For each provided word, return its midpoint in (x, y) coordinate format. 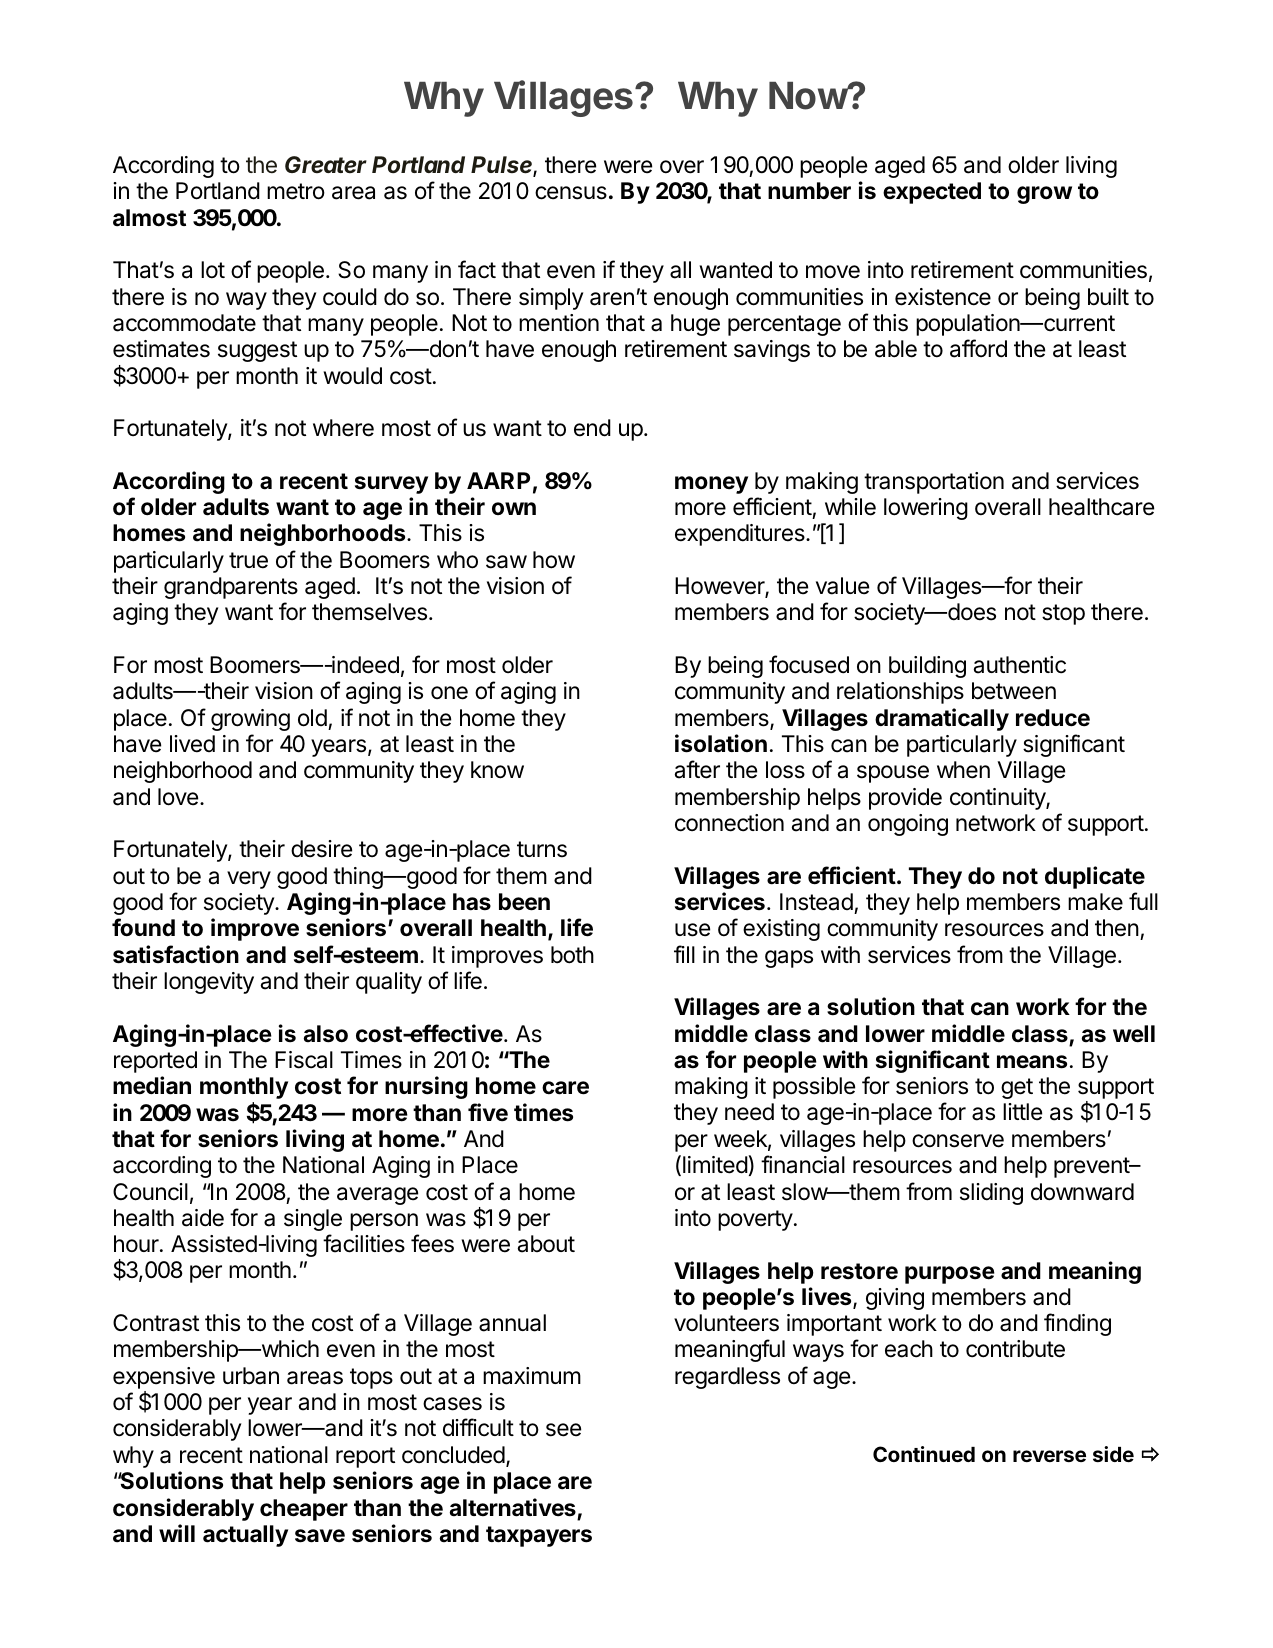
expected (932, 193)
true (248, 560)
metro (296, 191)
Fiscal (304, 1060)
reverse (1049, 1456)
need (749, 1112)
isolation (721, 743)
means (1032, 1062)
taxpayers (539, 1536)
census (571, 193)
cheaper (304, 1510)
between (1014, 691)
